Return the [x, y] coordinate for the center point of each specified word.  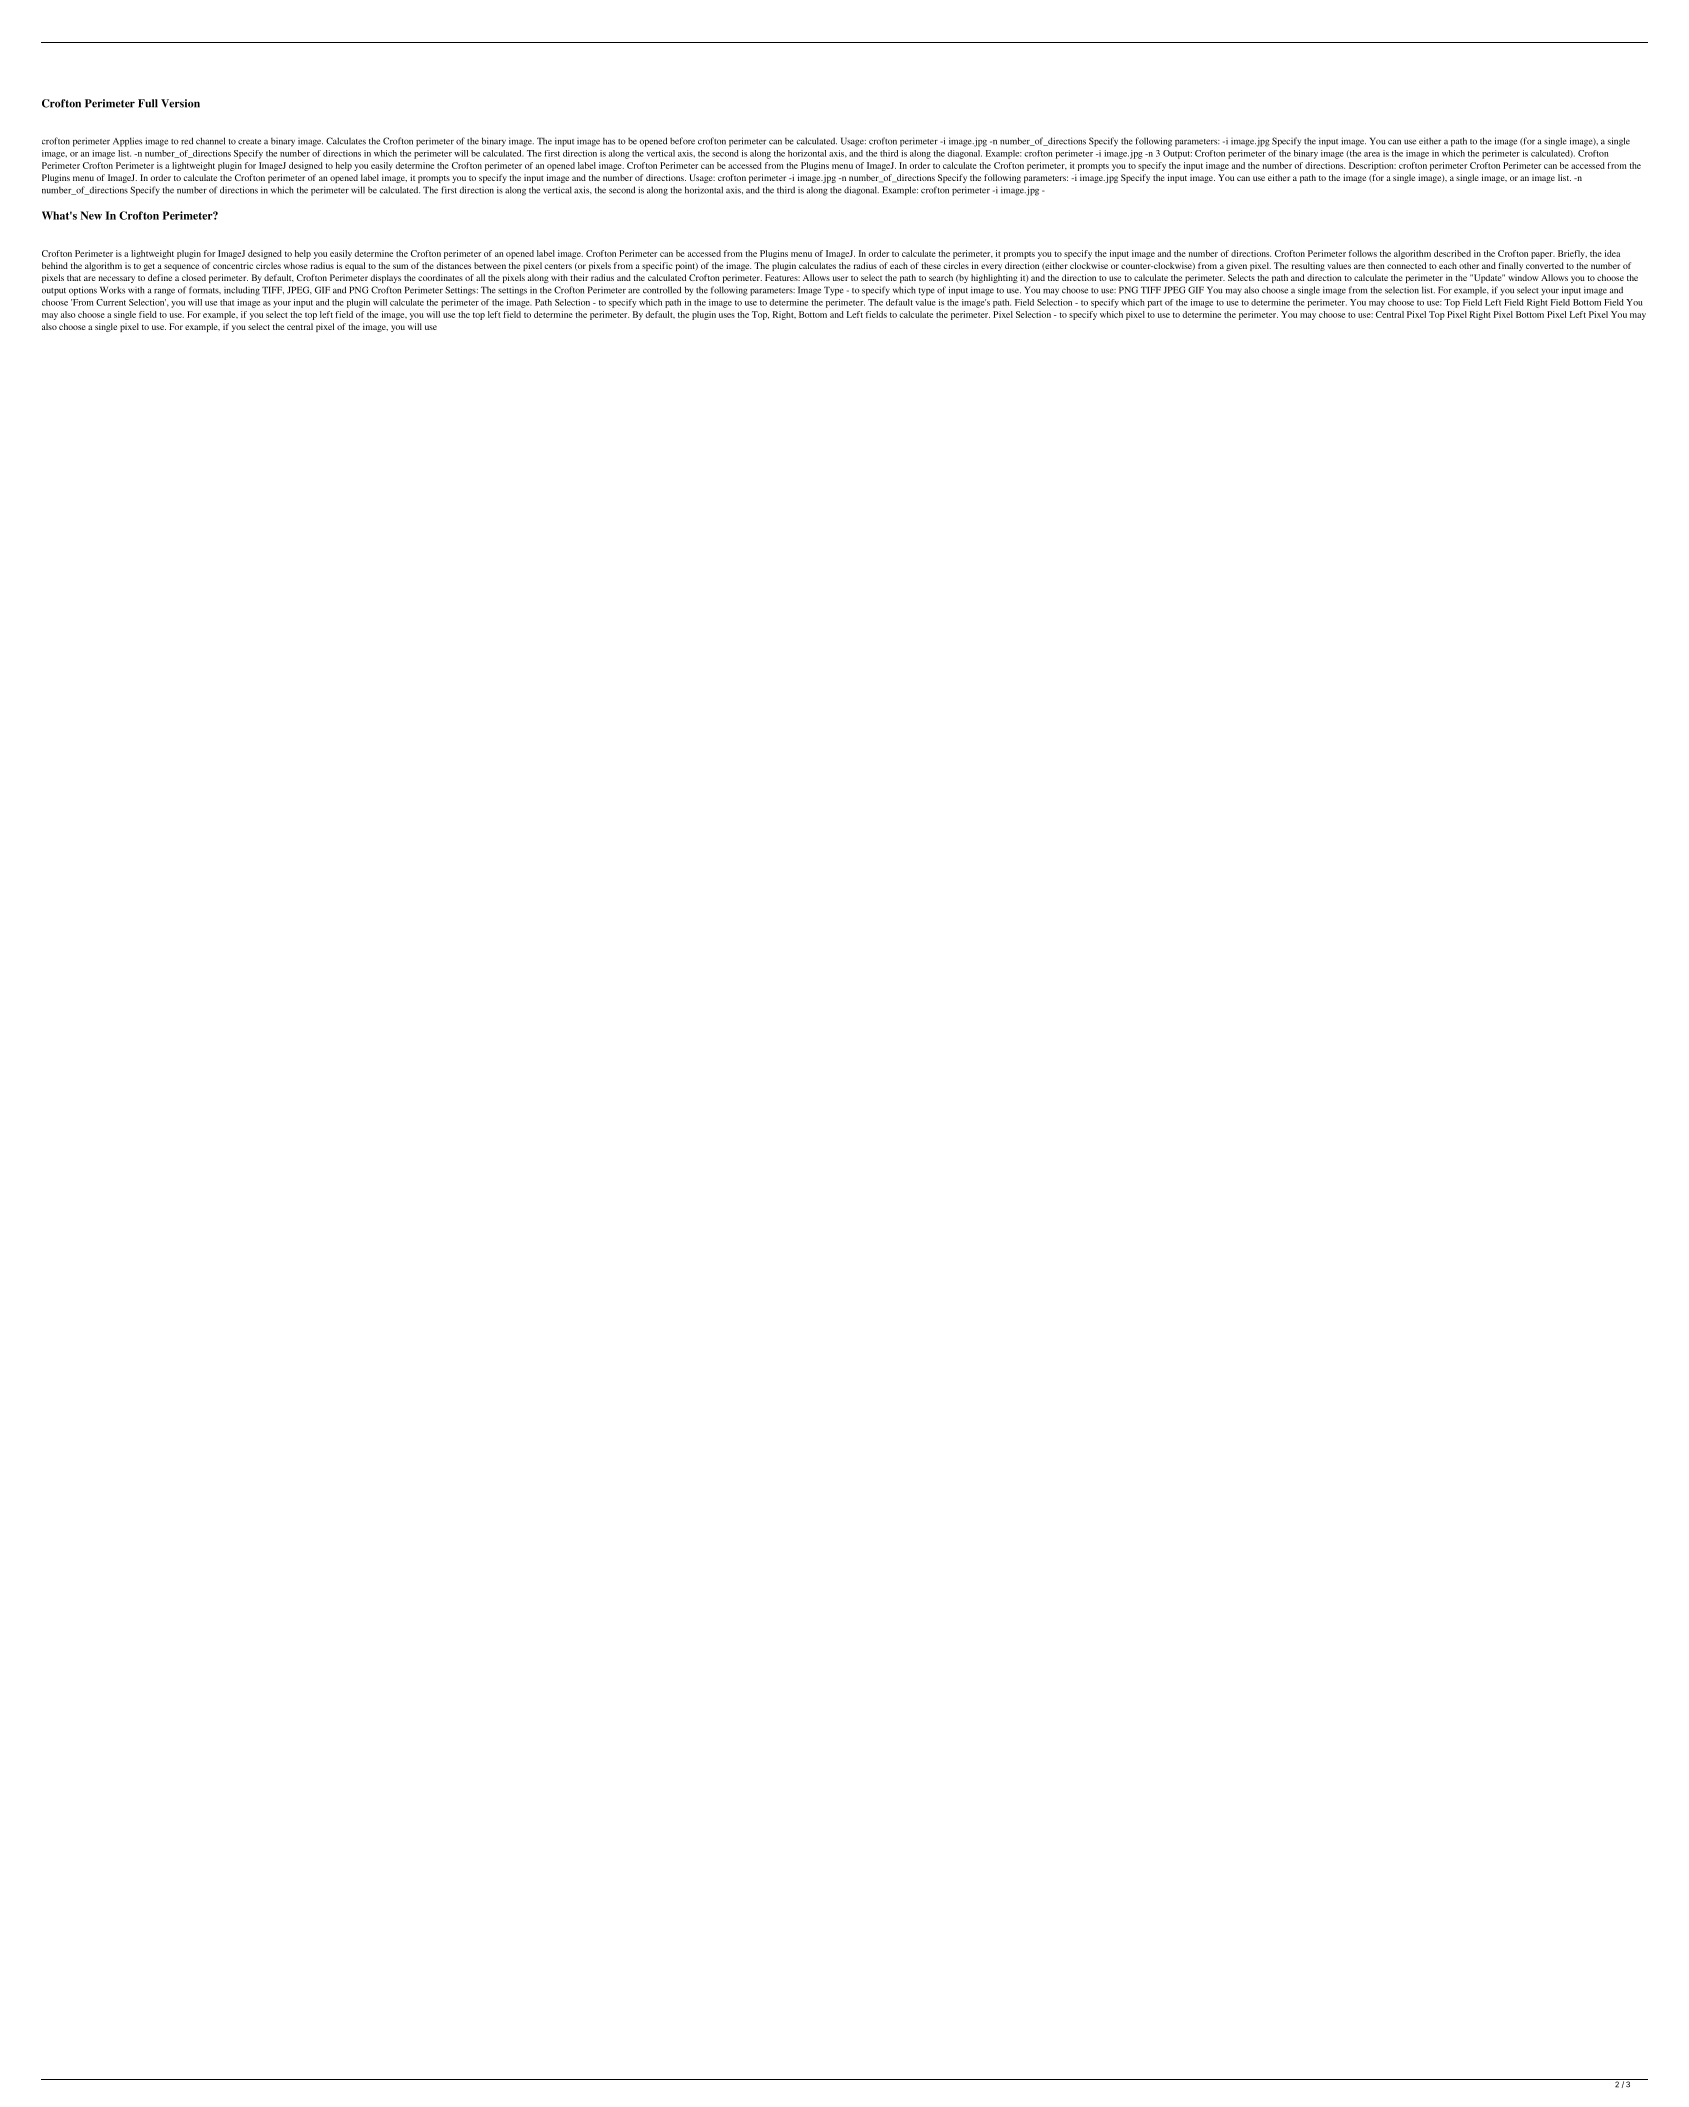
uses [727, 315]
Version [180, 103]
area [1372, 154]
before [682, 141]
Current [111, 302]
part [1155, 304]
